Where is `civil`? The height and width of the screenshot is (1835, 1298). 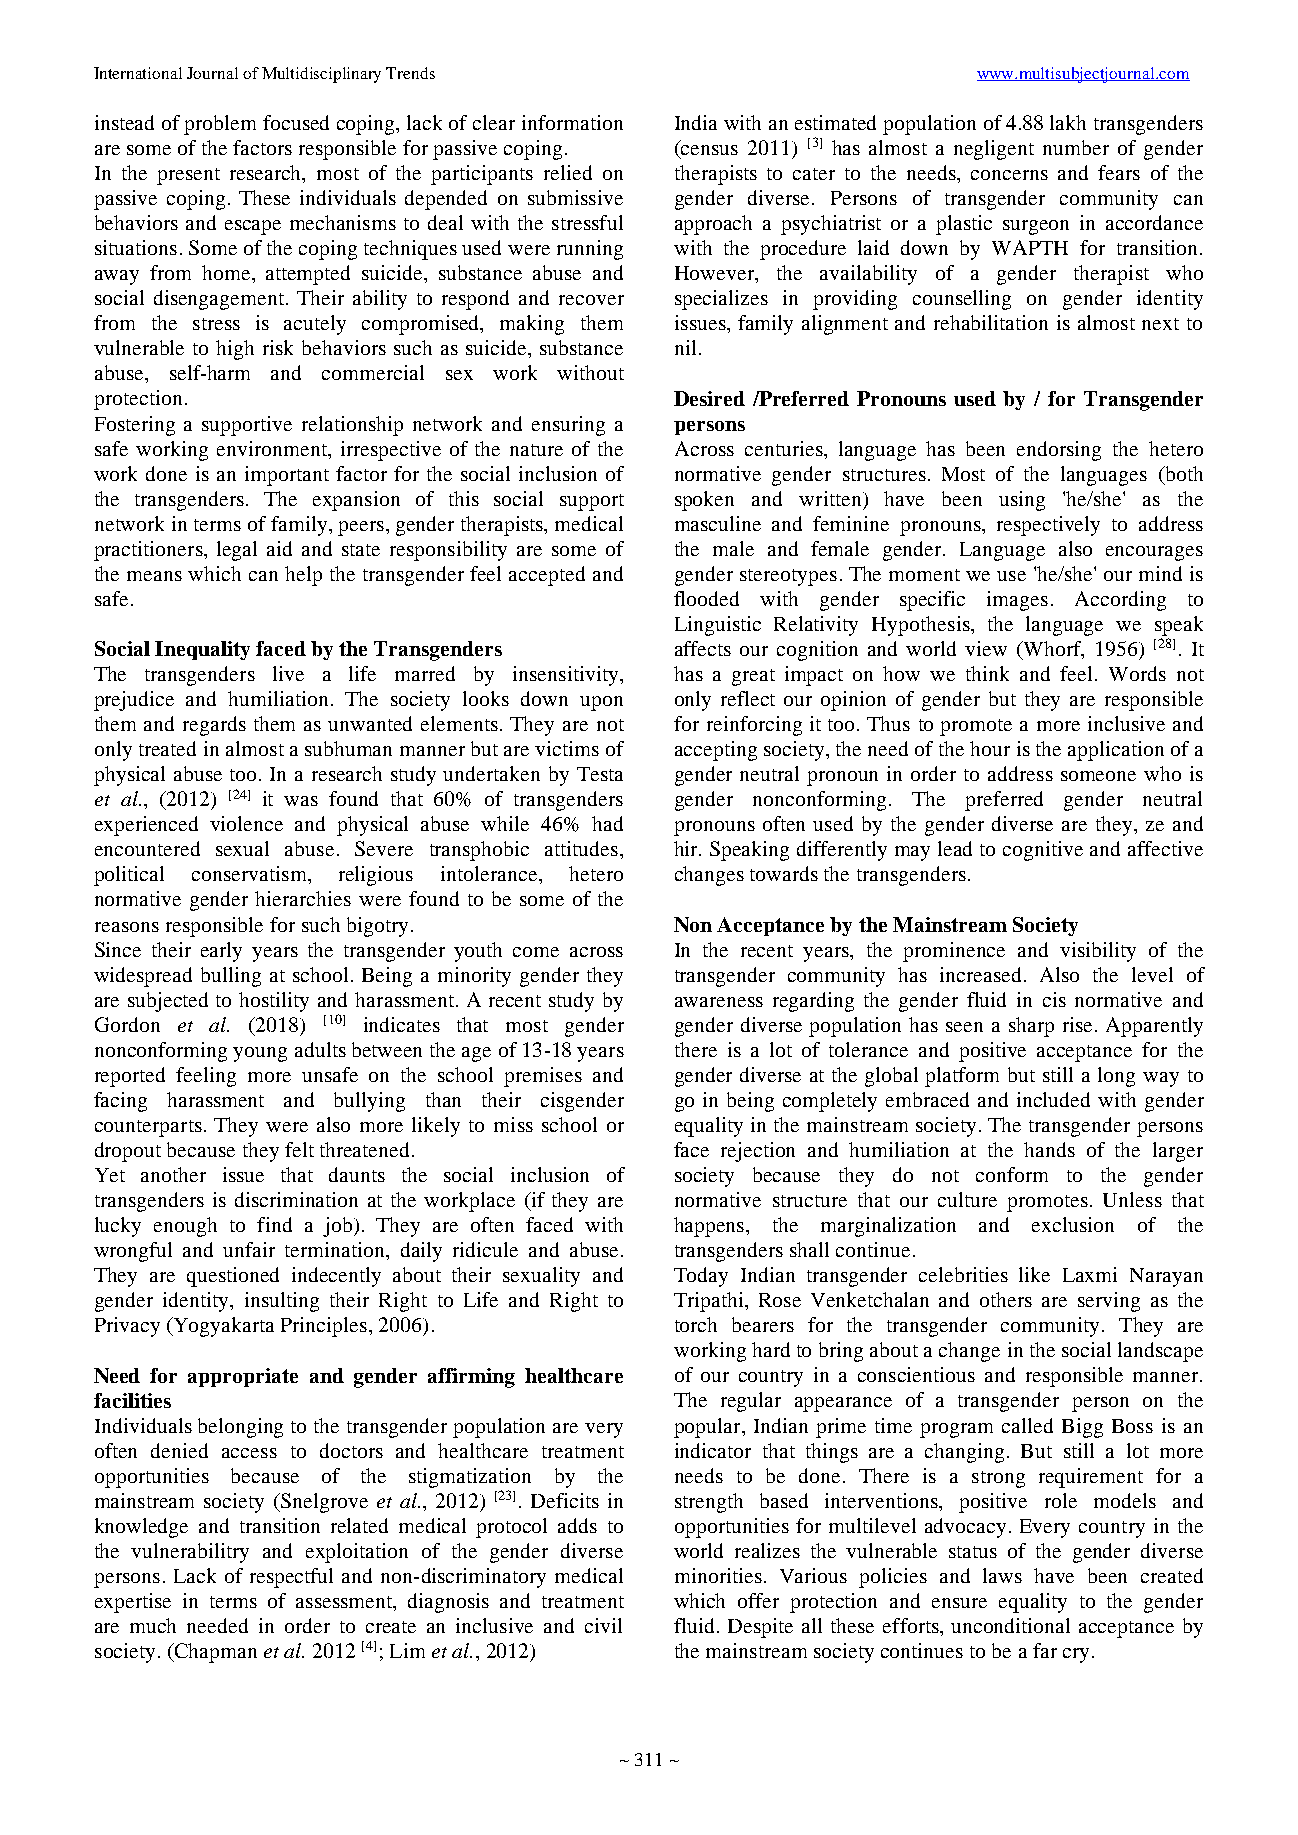 civil is located at coordinates (603, 1625).
